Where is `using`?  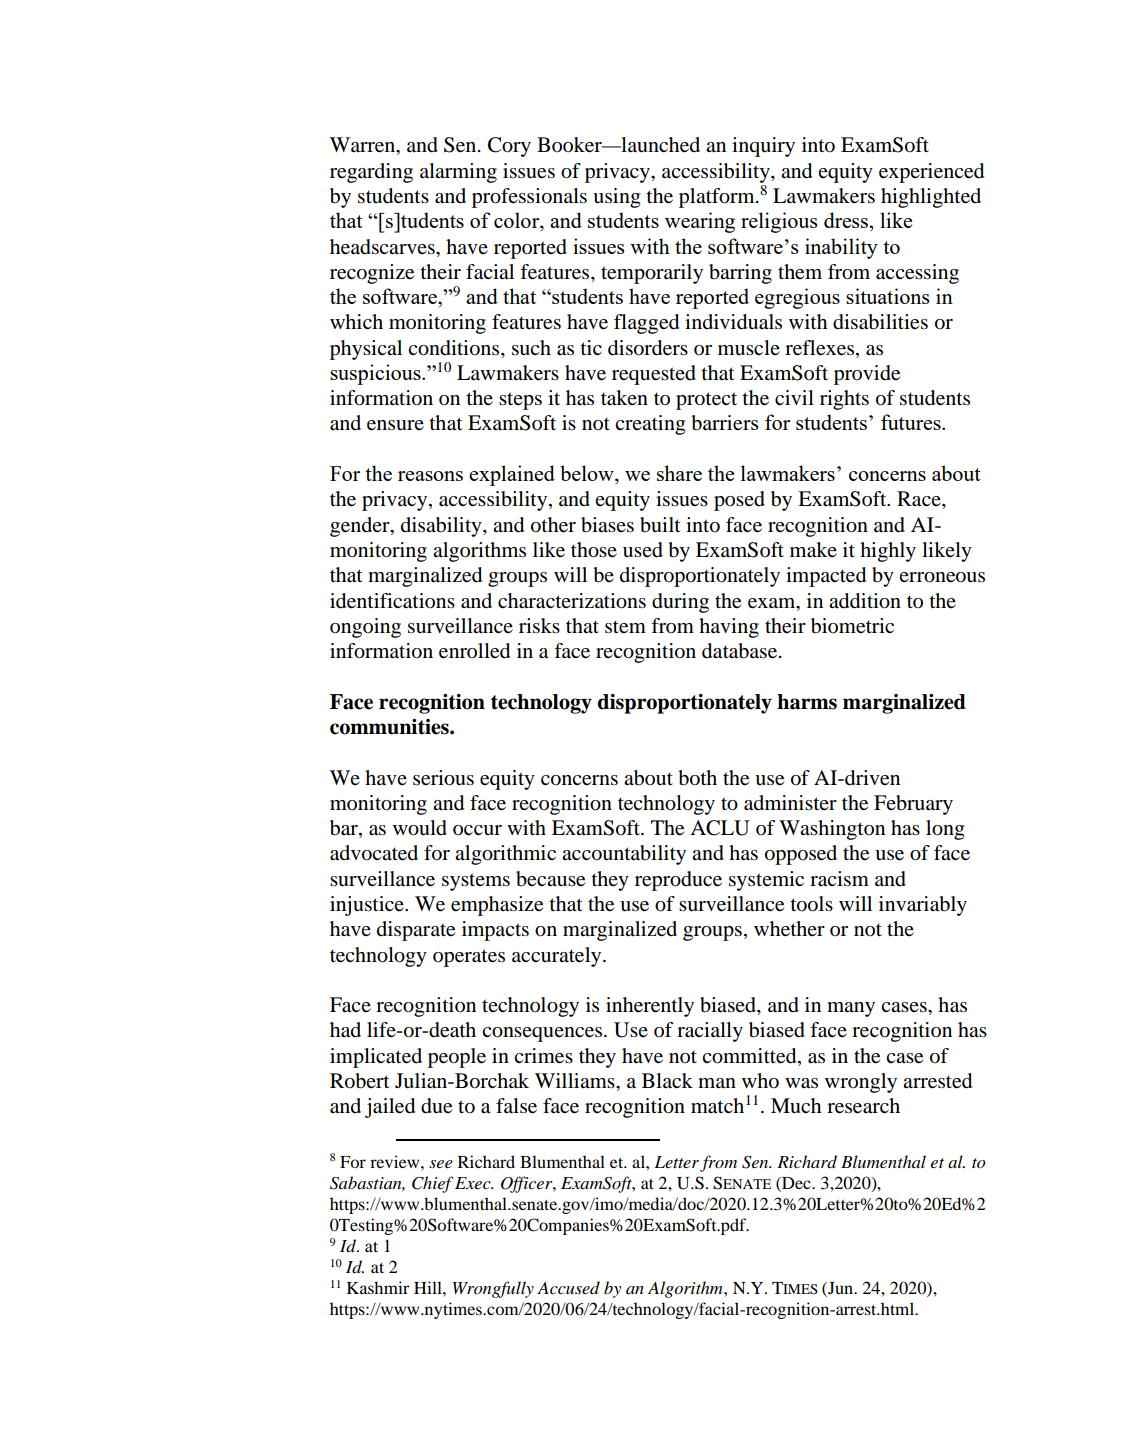
using is located at coordinates (616, 198).
